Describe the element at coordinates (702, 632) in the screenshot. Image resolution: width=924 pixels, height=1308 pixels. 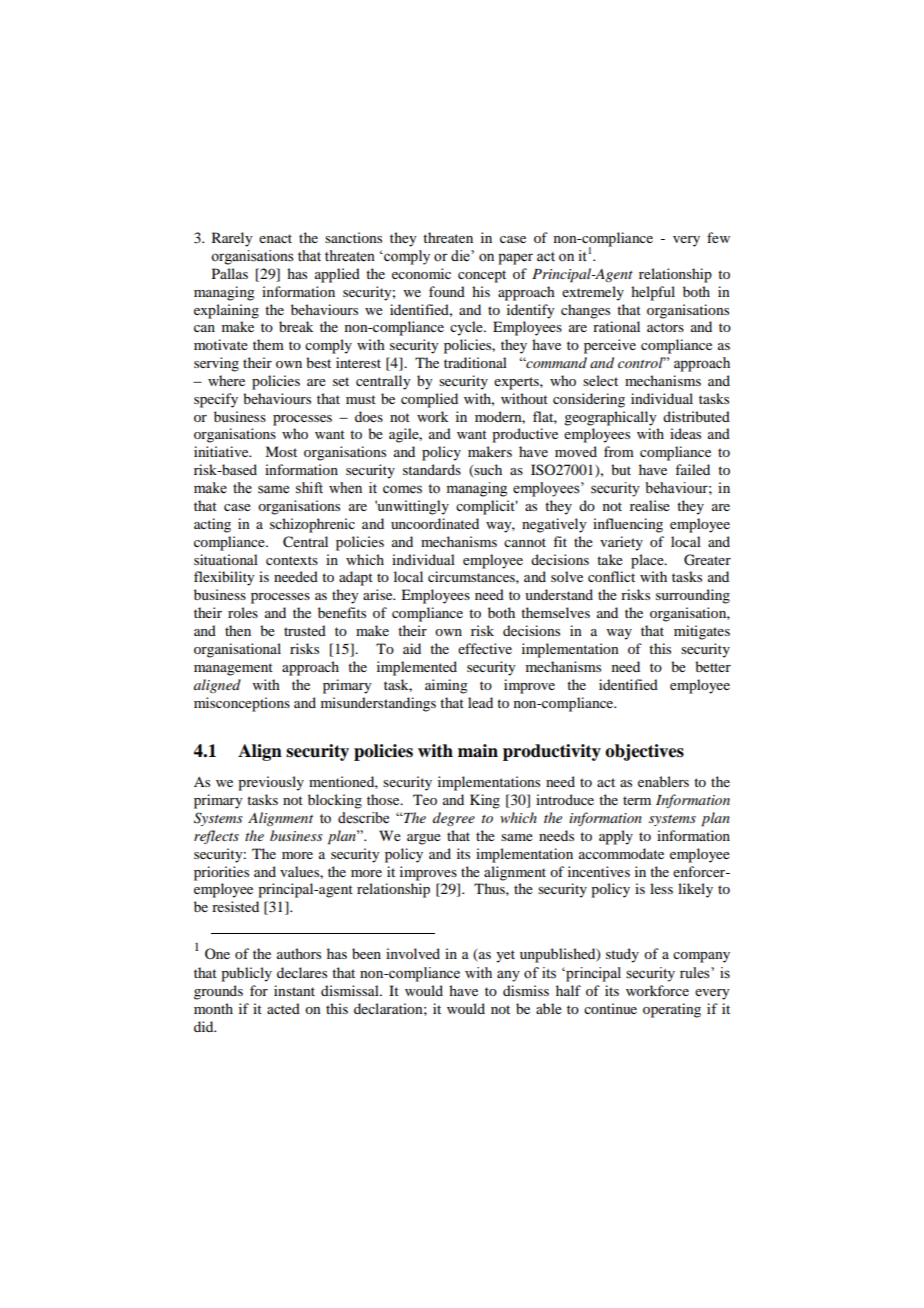
I see `mitigates` at that location.
